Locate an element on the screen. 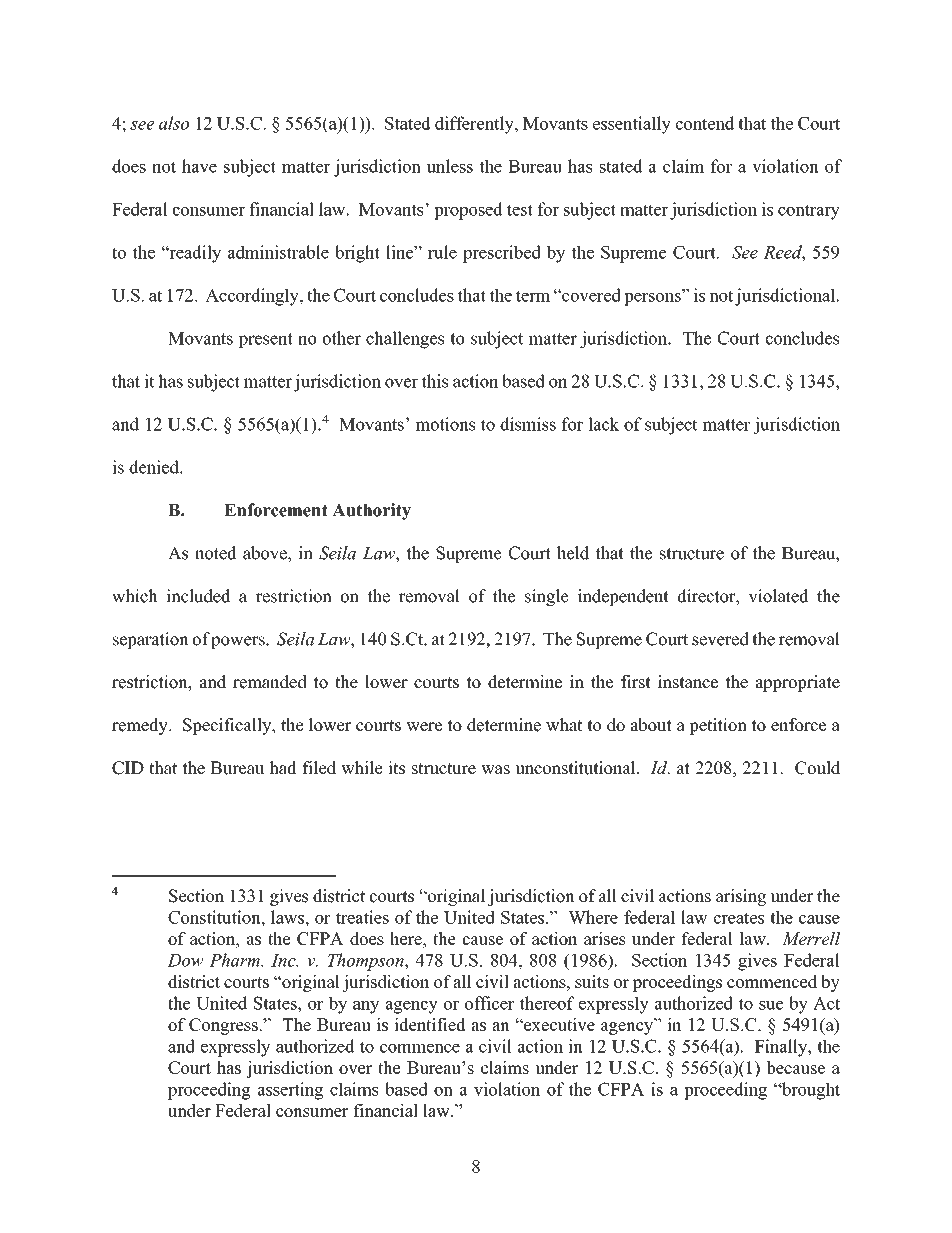  have is located at coordinates (199, 166).
